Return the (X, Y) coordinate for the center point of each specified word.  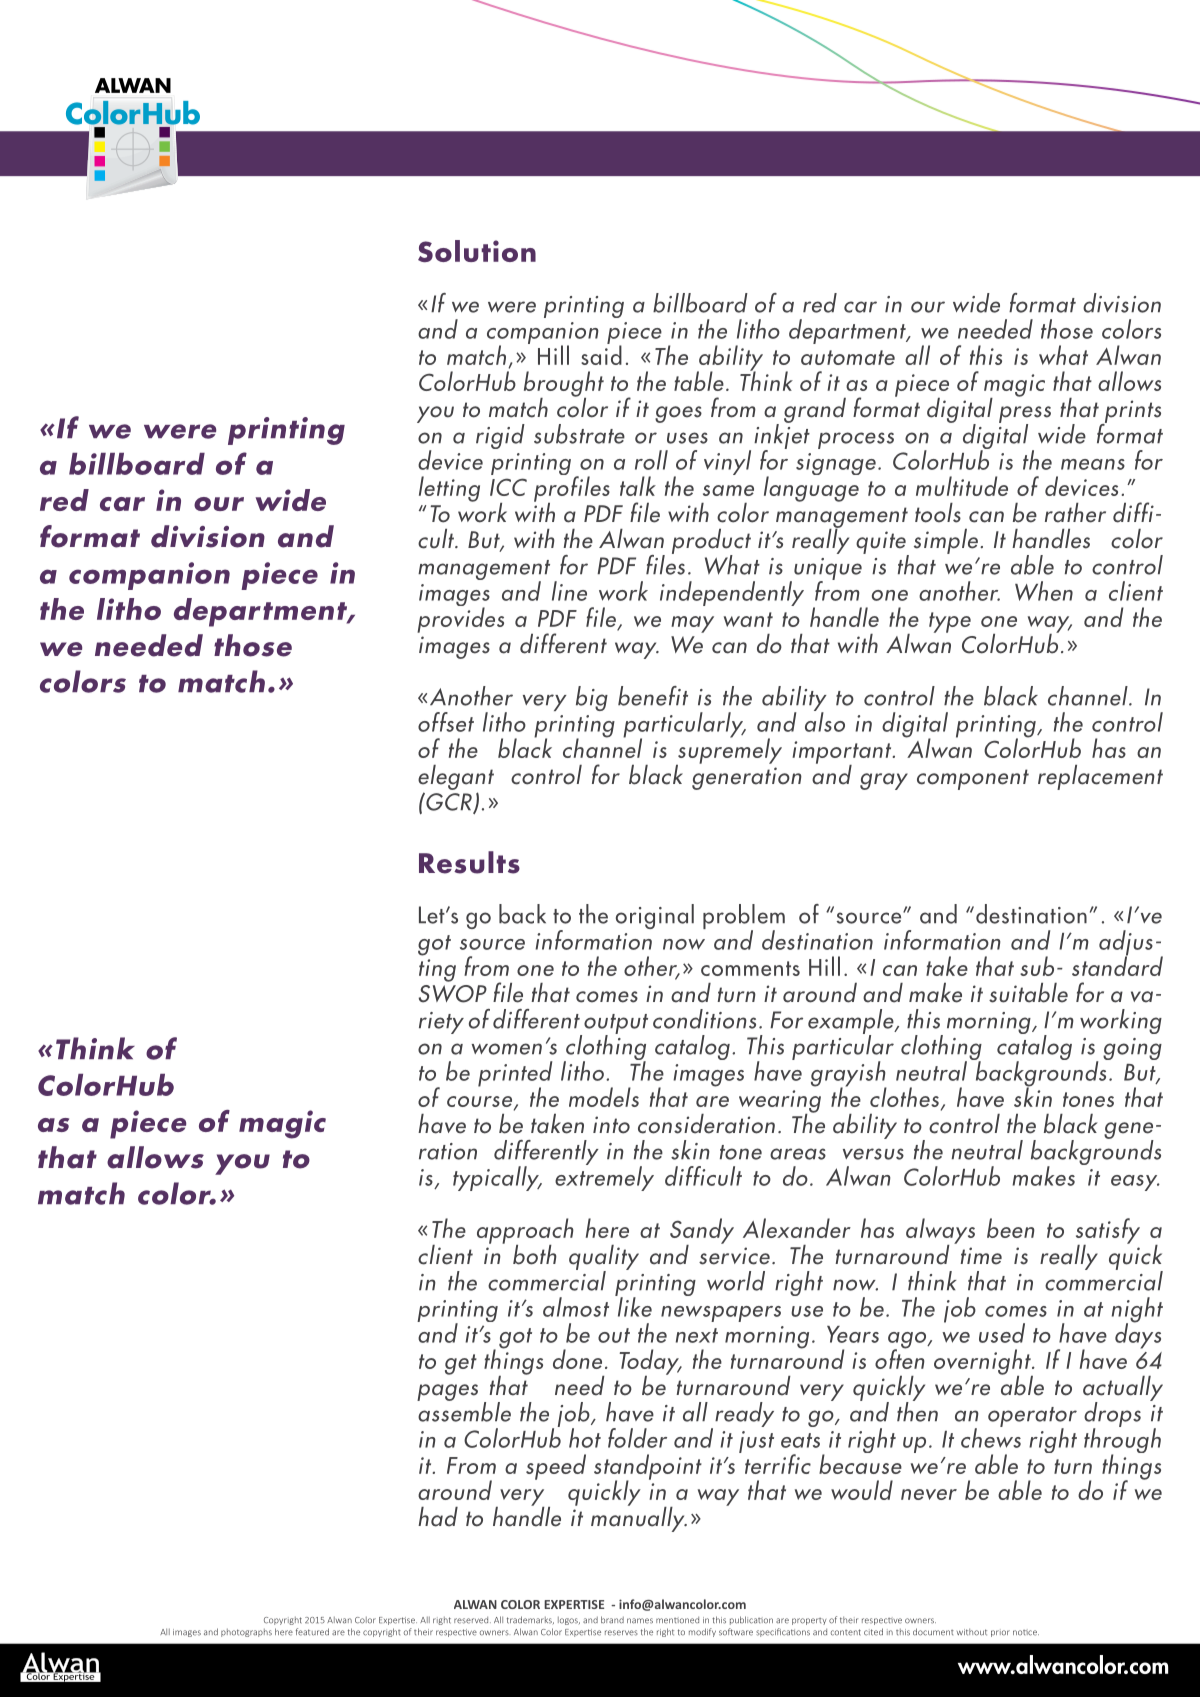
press (1025, 415)
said (601, 354)
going (1132, 1049)
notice (1026, 1633)
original (655, 916)
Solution (477, 251)
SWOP (453, 994)
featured (312, 1632)
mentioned (677, 1620)
